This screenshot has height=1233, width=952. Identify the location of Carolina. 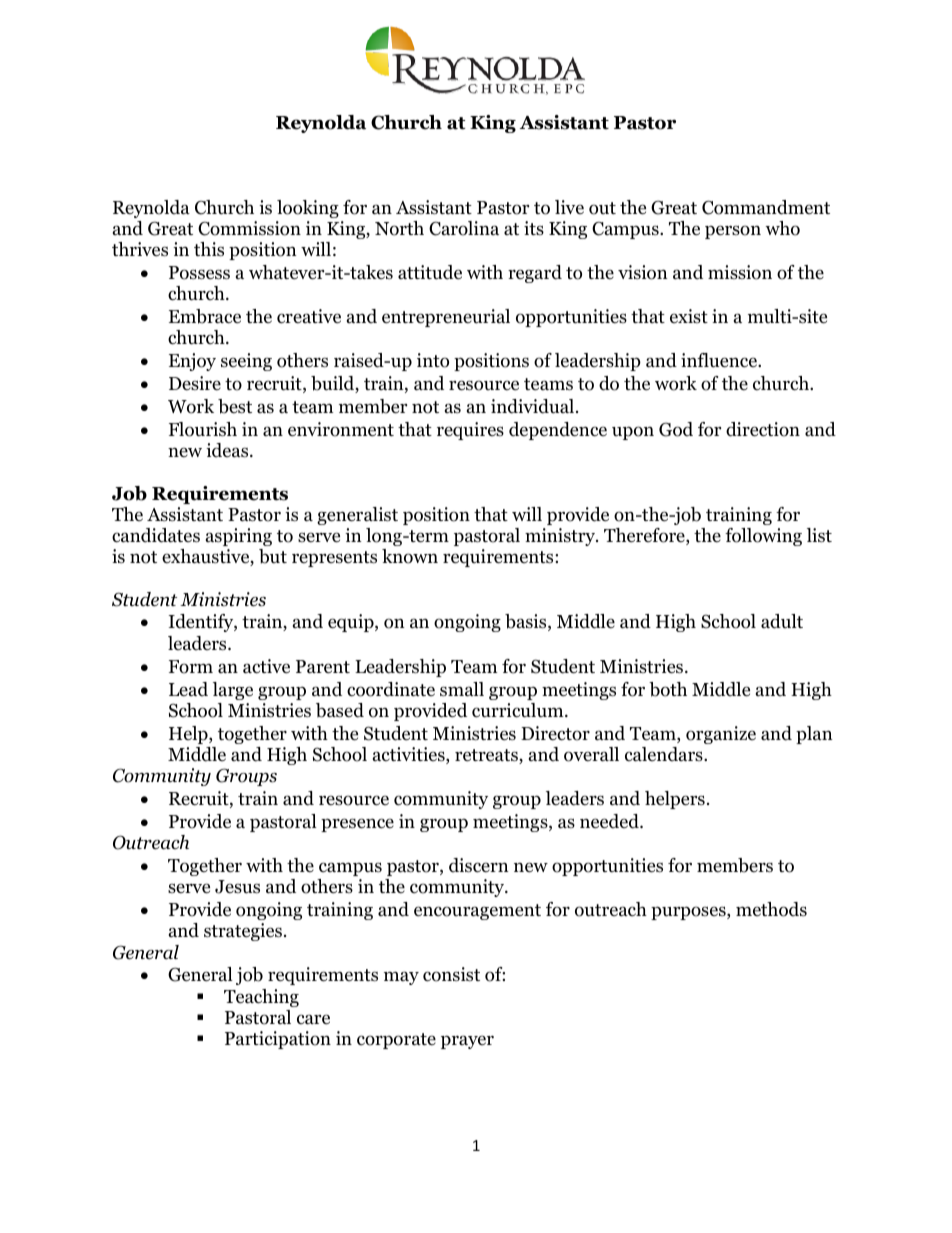
(464, 228).
